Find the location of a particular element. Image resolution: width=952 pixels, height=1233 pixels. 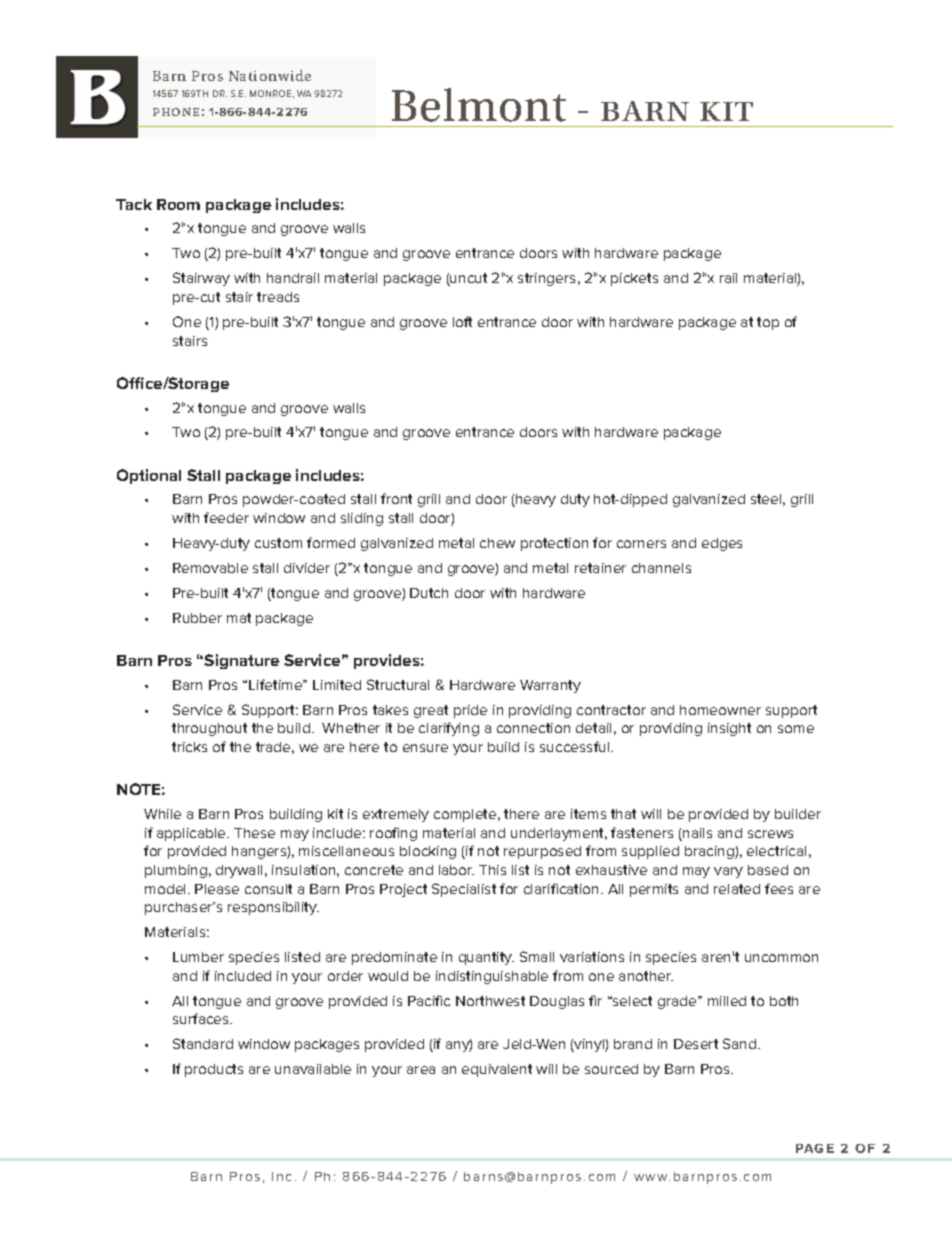

tricks is located at coordinates (189, 747).
